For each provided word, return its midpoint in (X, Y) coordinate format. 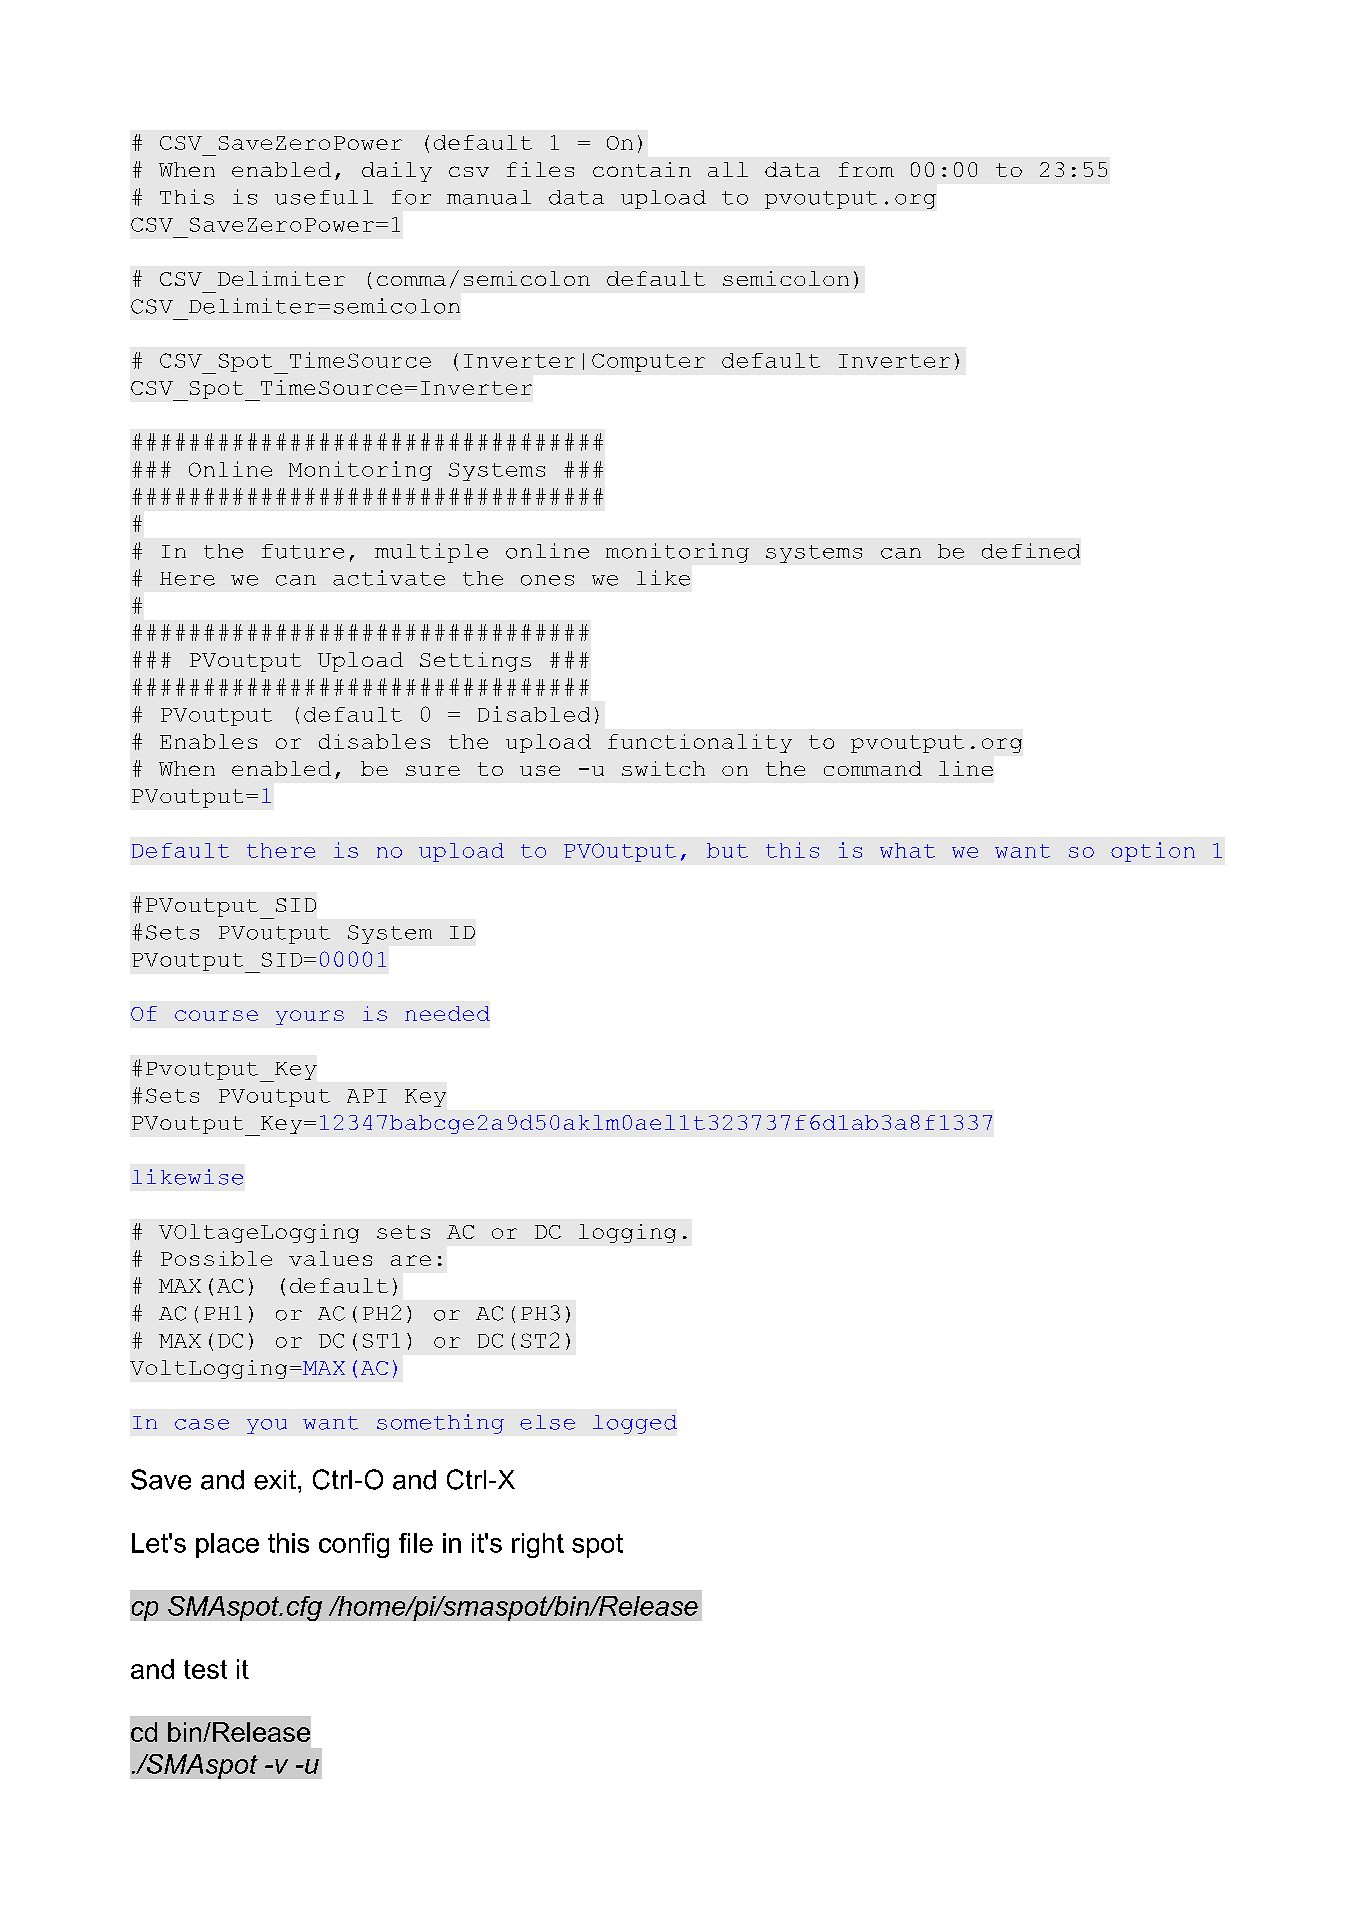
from (866, 169)
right (538, 1545)
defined (1031, 551)
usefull (324, 197)
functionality (700, 743)
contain (642, 169)
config (354, 1545)
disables (374, 741)
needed (447, 1013)
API (367, 1096)
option (1153, 852)
